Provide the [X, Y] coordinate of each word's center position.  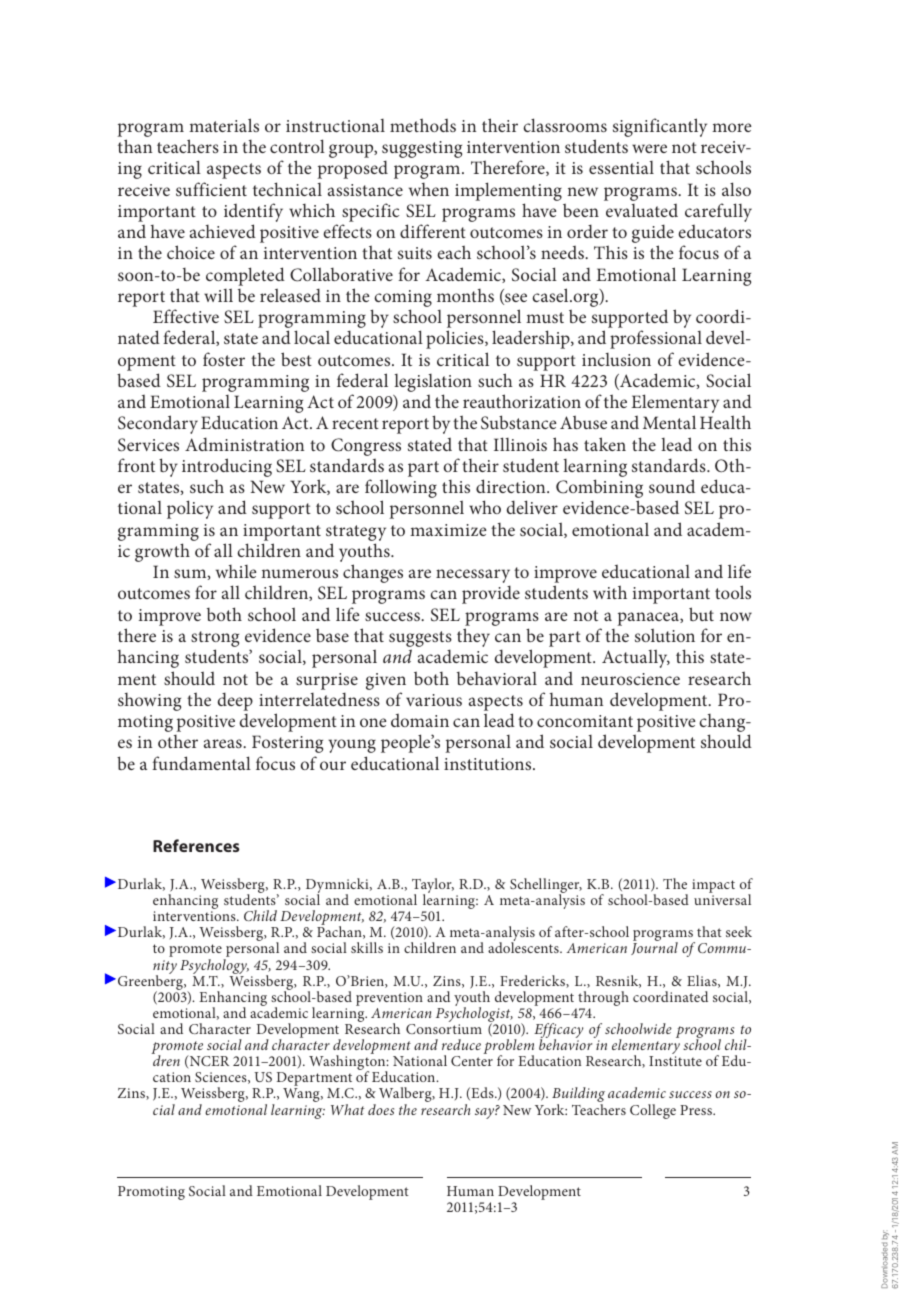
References [196, 845]
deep [235, 701]
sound [672, 486]
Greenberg [152, 983]
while [236, 571]
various [434, 700]
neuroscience [630, 679]
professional [656, 339]
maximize [448, 530]
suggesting [422, 151]
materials [224, 125]
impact [713, 887]
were [649, 148]
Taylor [433, 887]
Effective [186, 316]
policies [456, 339]
